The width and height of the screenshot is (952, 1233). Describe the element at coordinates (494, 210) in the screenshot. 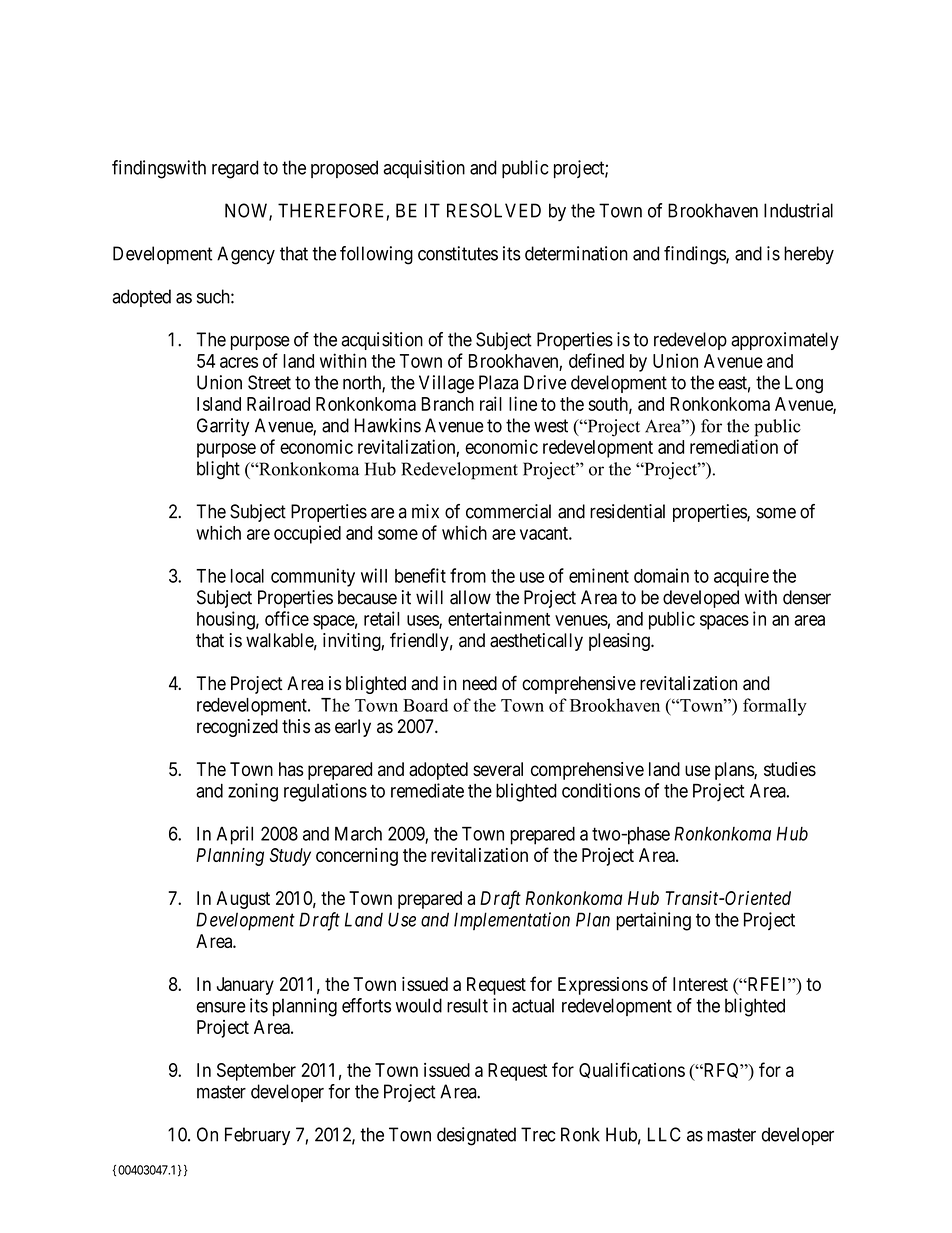

I see `RESOLVED` at that location.
